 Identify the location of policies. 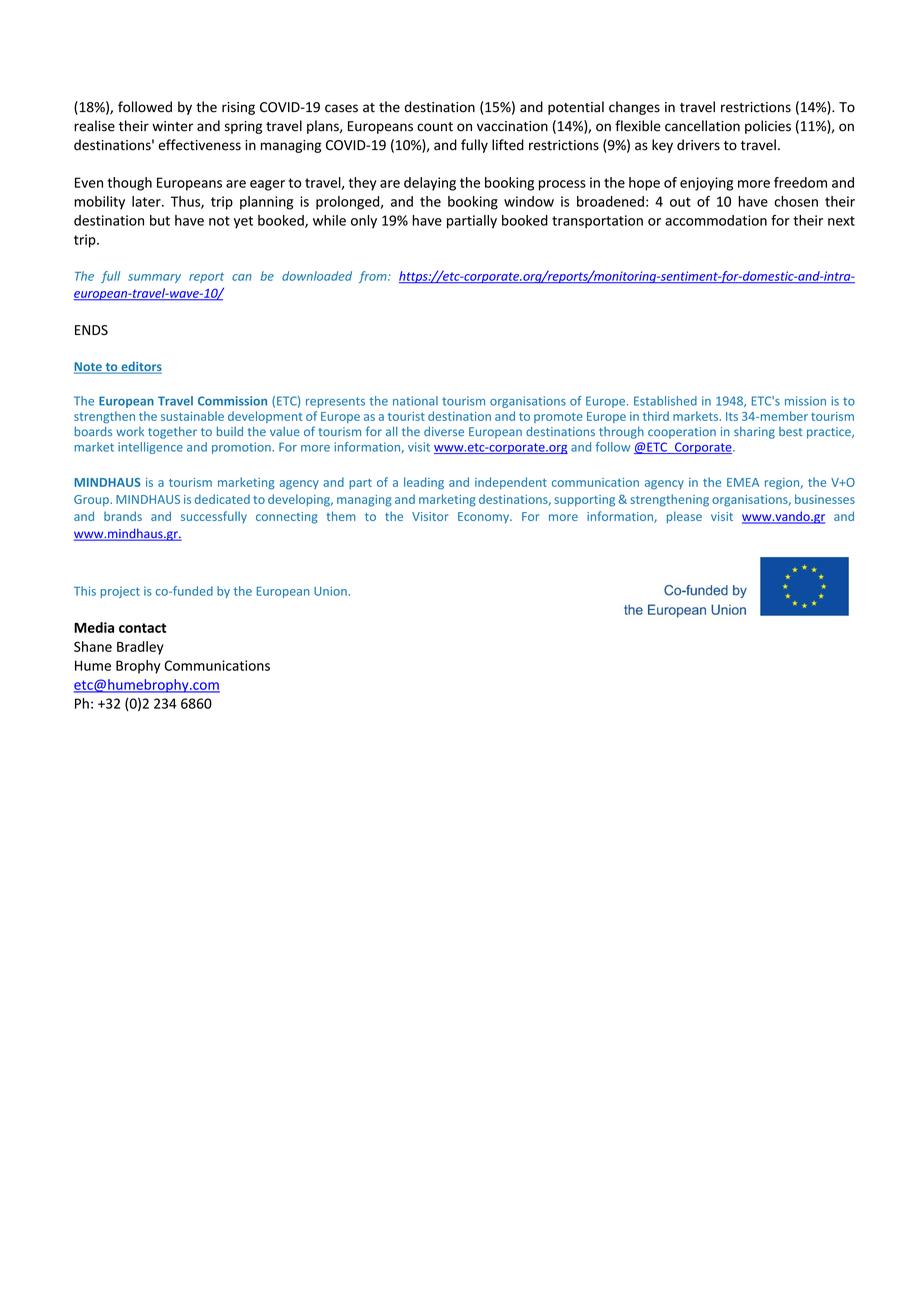
(768, 127).
